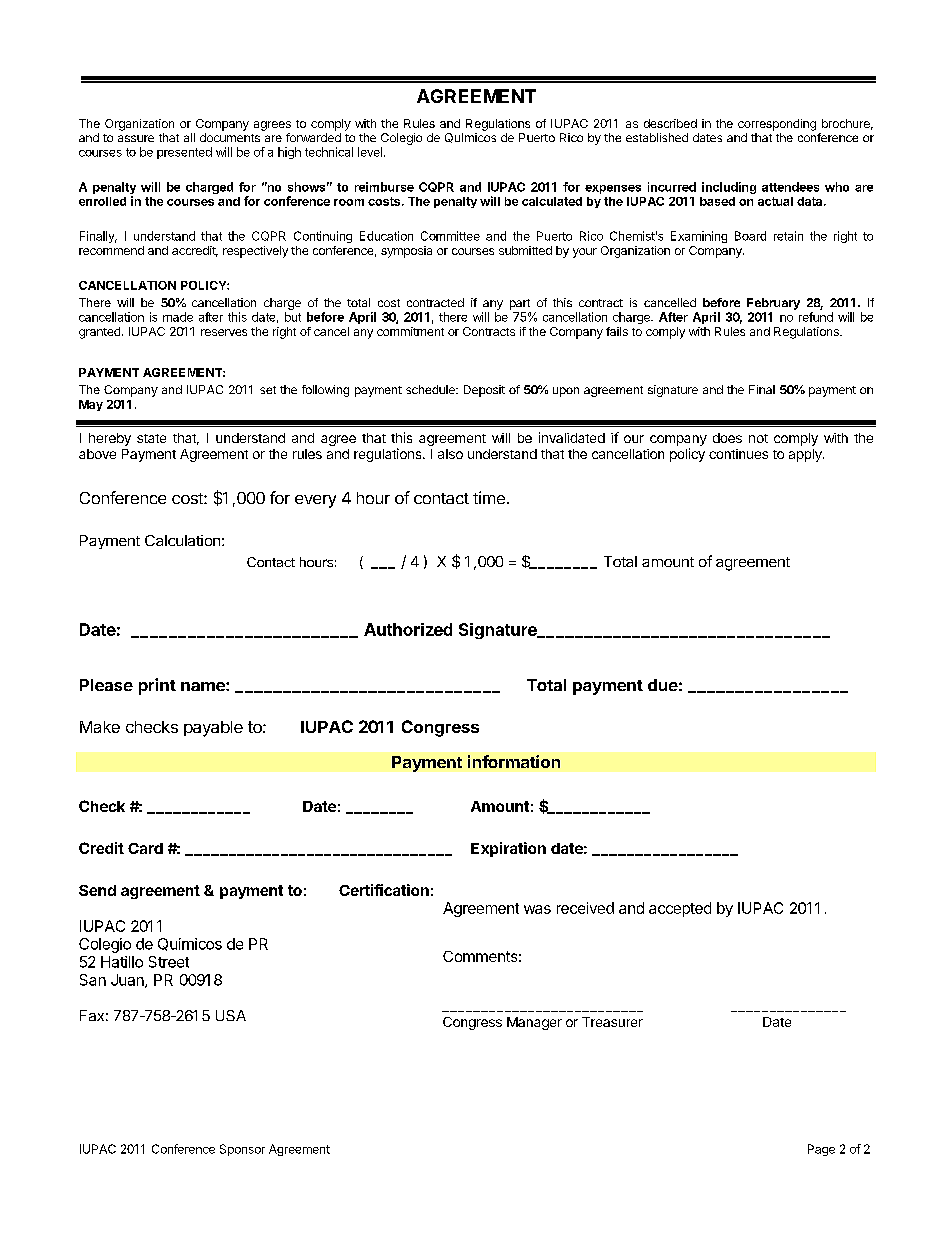  I want to click on corresponding, so click(777, 125).
